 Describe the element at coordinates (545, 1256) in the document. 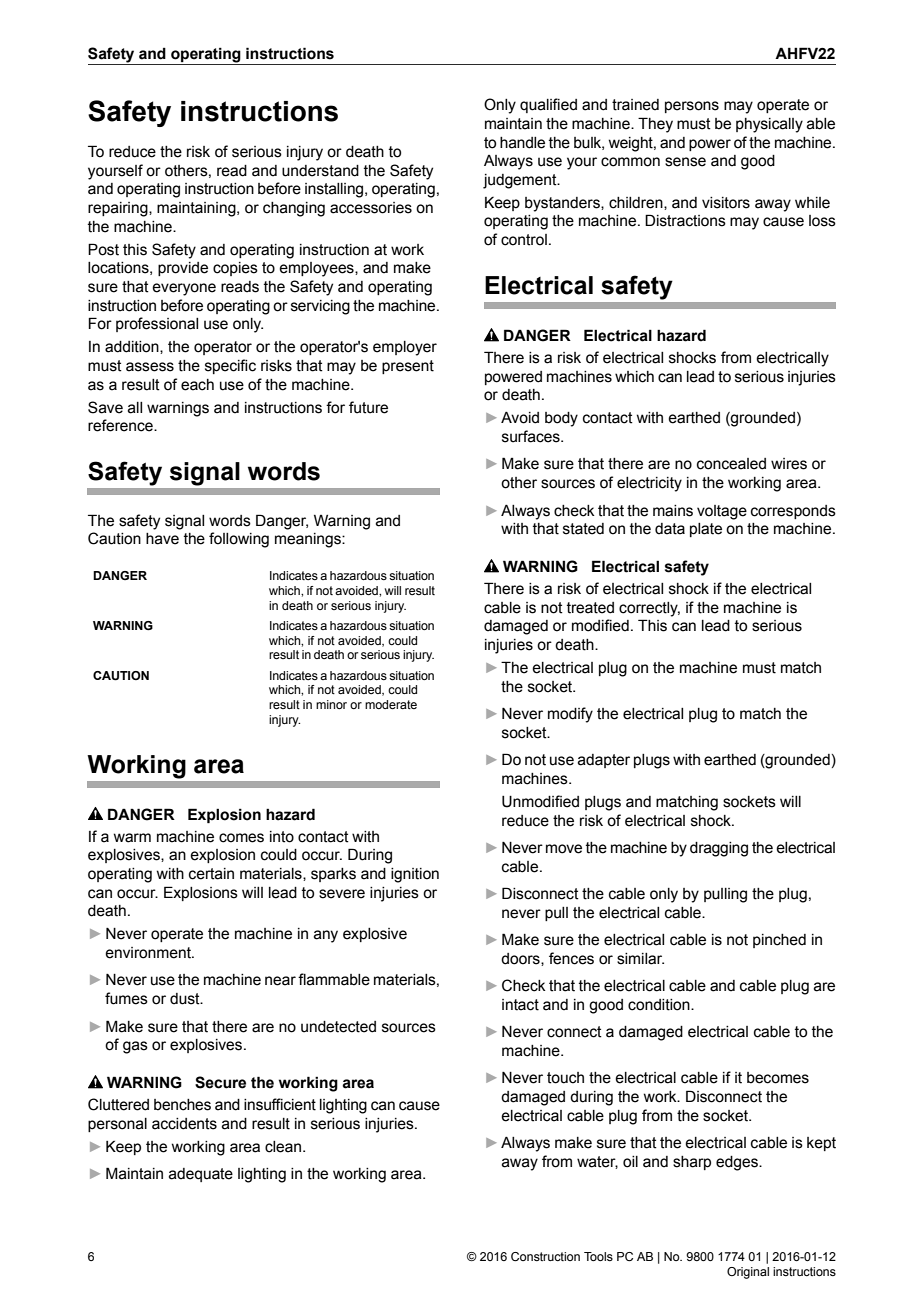

I see `Construction` at that location.
